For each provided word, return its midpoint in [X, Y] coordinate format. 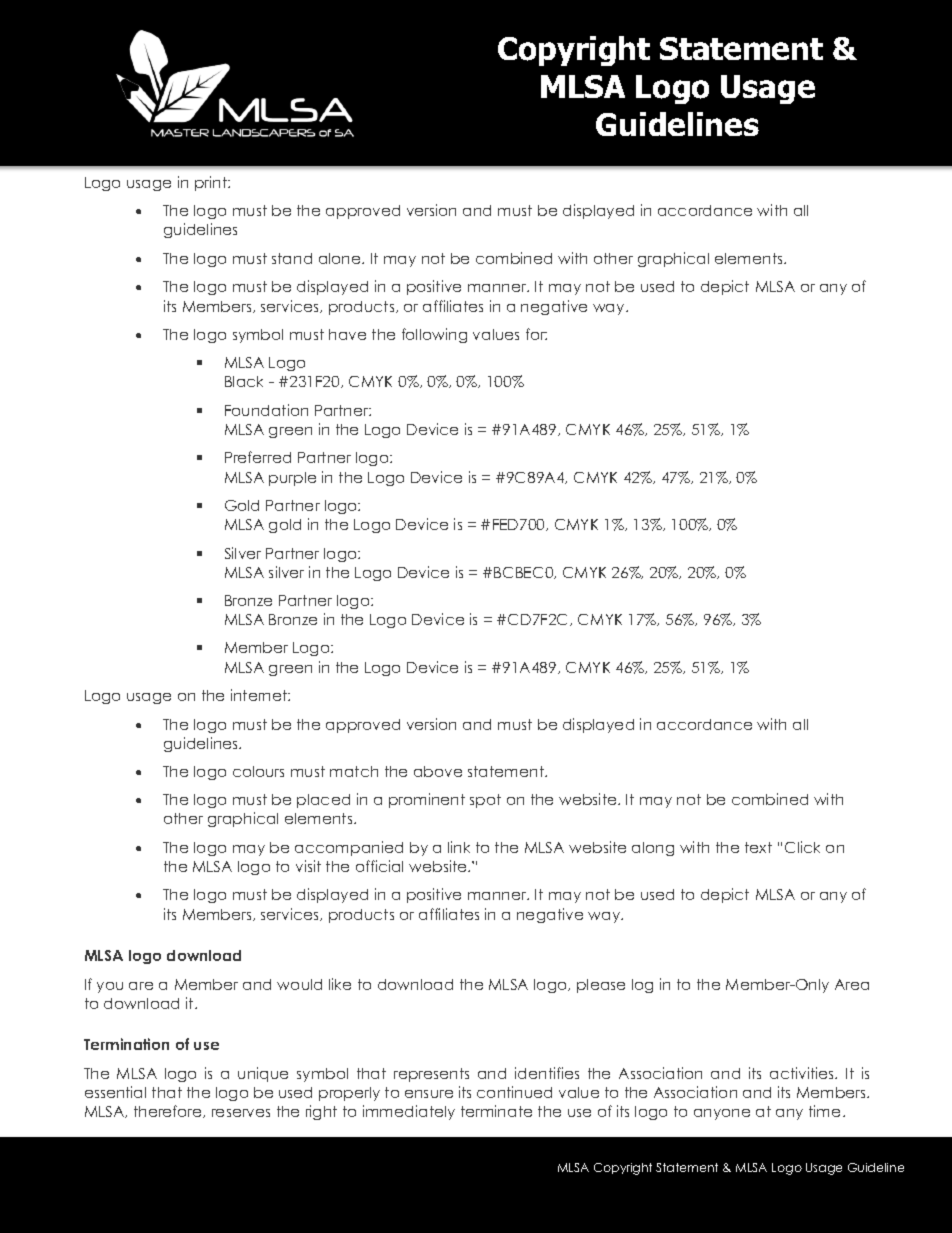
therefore [169, 1111]
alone [341, 258]
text [758, 847]
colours [258, 771]
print [212, 183]
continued [514, 1092]
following [434, 335]
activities [803, 1073]
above [438, 771]
